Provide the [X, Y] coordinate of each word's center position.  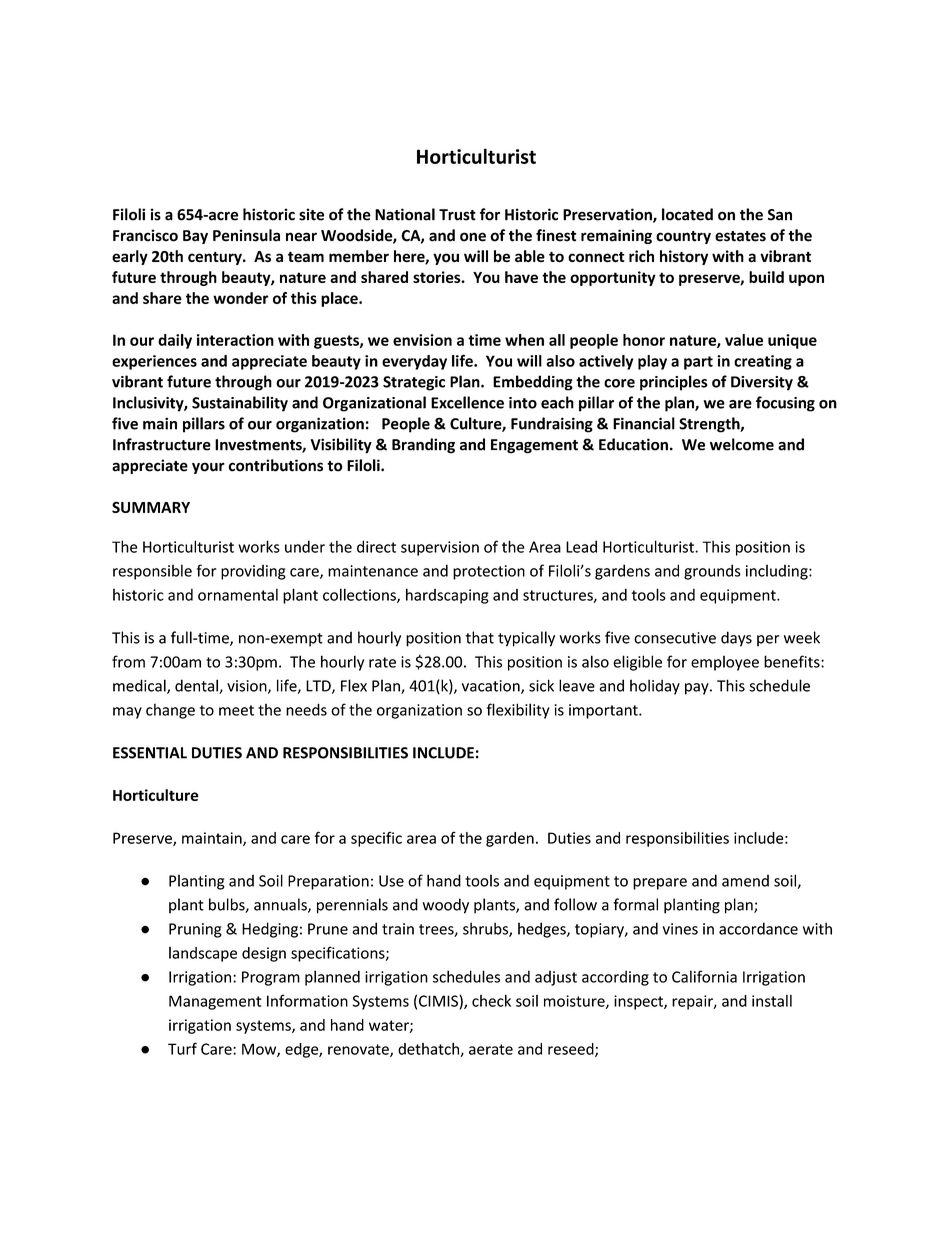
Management [215, 1002]
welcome [742, 444]
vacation [492, 687]
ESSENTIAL [150, 753]
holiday [655, 687]
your [208, 468]
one [473, 237]
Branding [423, 446]
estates [740, 236]
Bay [195, 237]
